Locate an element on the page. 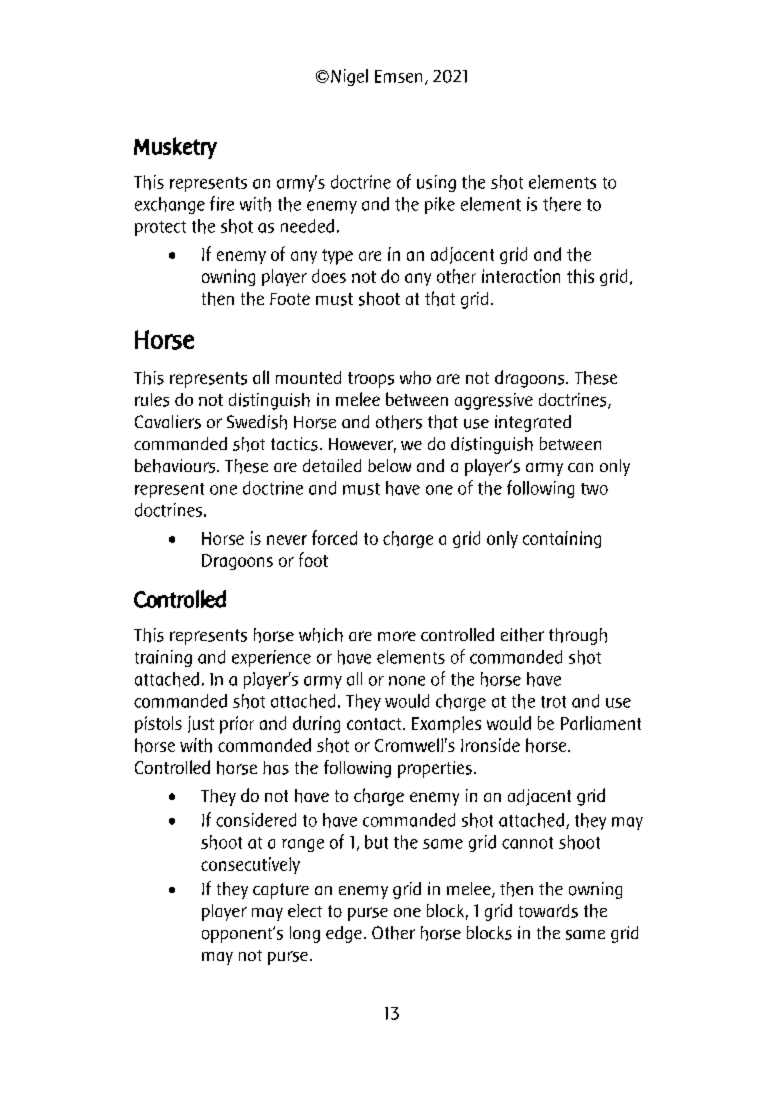 This page has height=1110, width=784. trot is located at coordinates (553, 702).
